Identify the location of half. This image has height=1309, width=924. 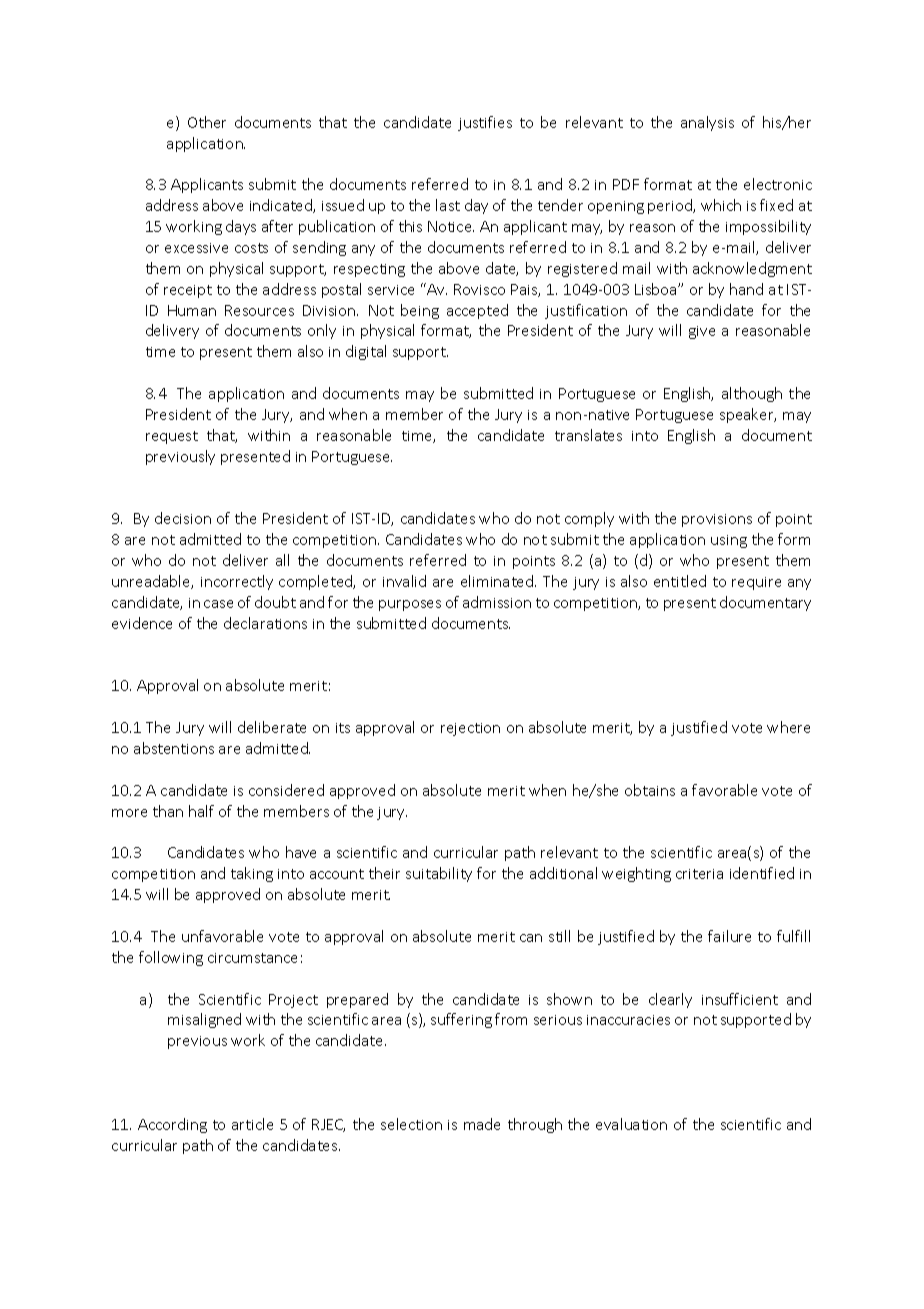
(201, 811).
